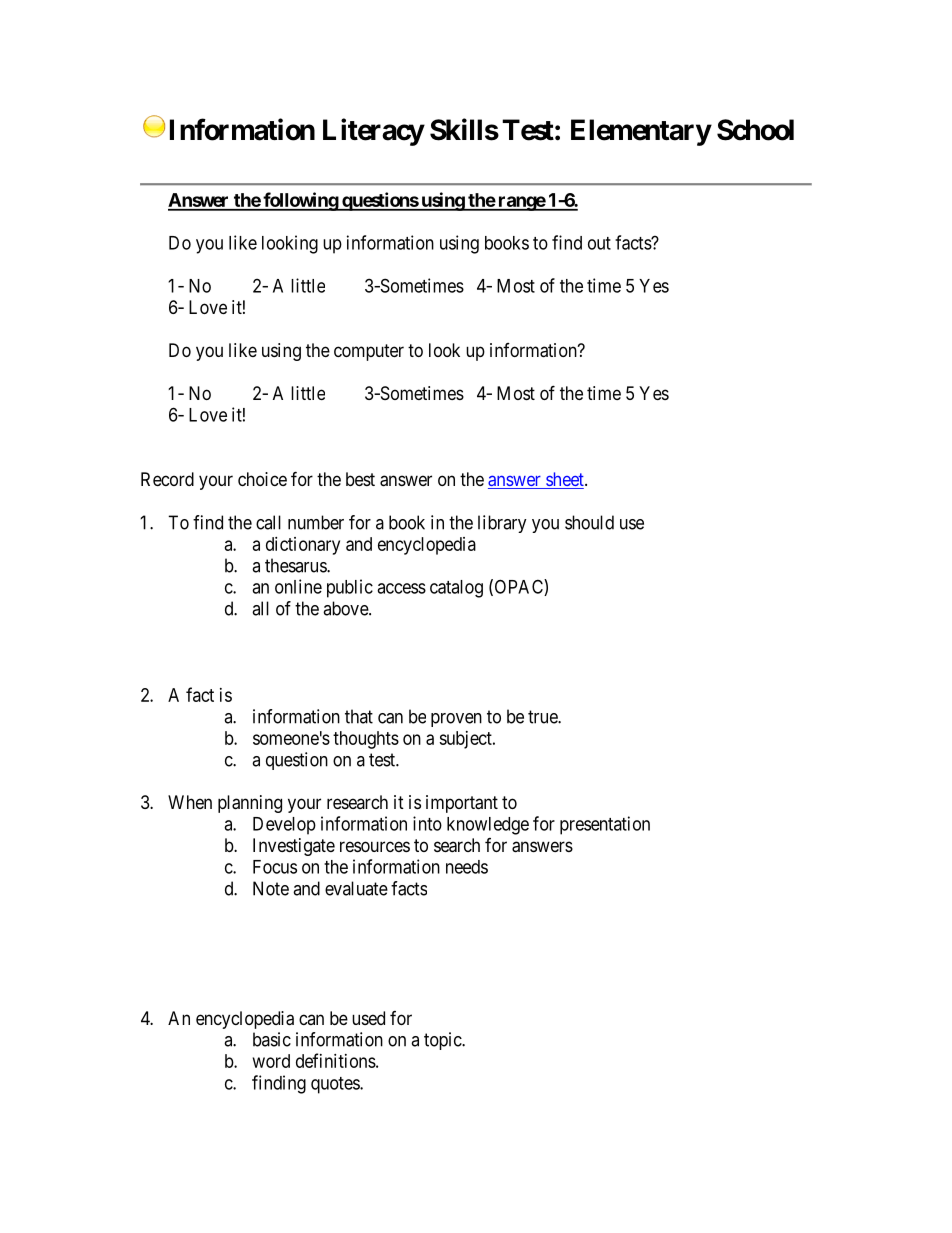  What do you see at coordinates (298, 586) in the screenshot?
I see `online` at bounding box center [298, 586].
